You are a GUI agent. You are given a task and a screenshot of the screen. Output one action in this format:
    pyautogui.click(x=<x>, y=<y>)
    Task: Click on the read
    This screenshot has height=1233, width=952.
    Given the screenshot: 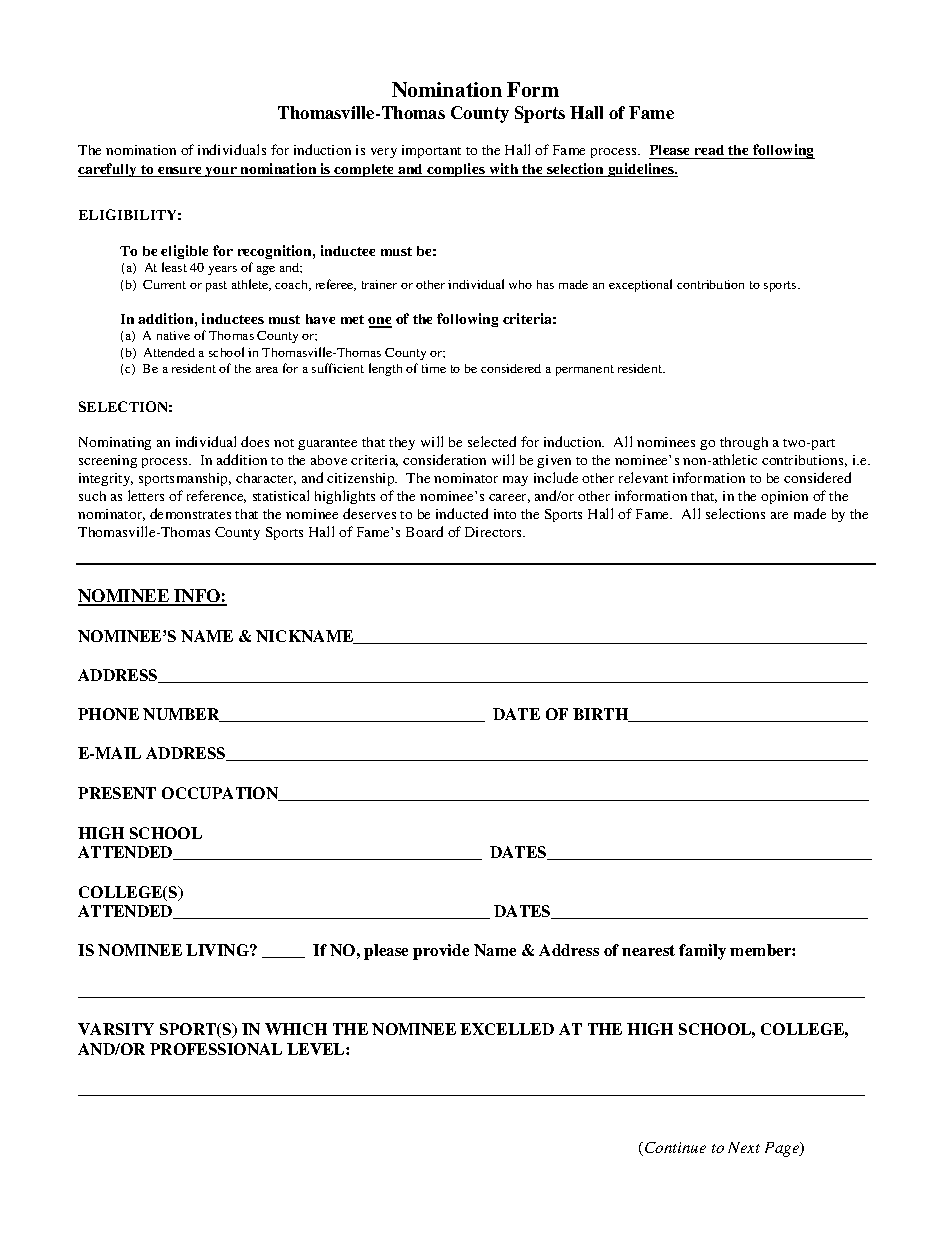 What is the action you would take?
    pyautogui.click(x=710, y=152)
